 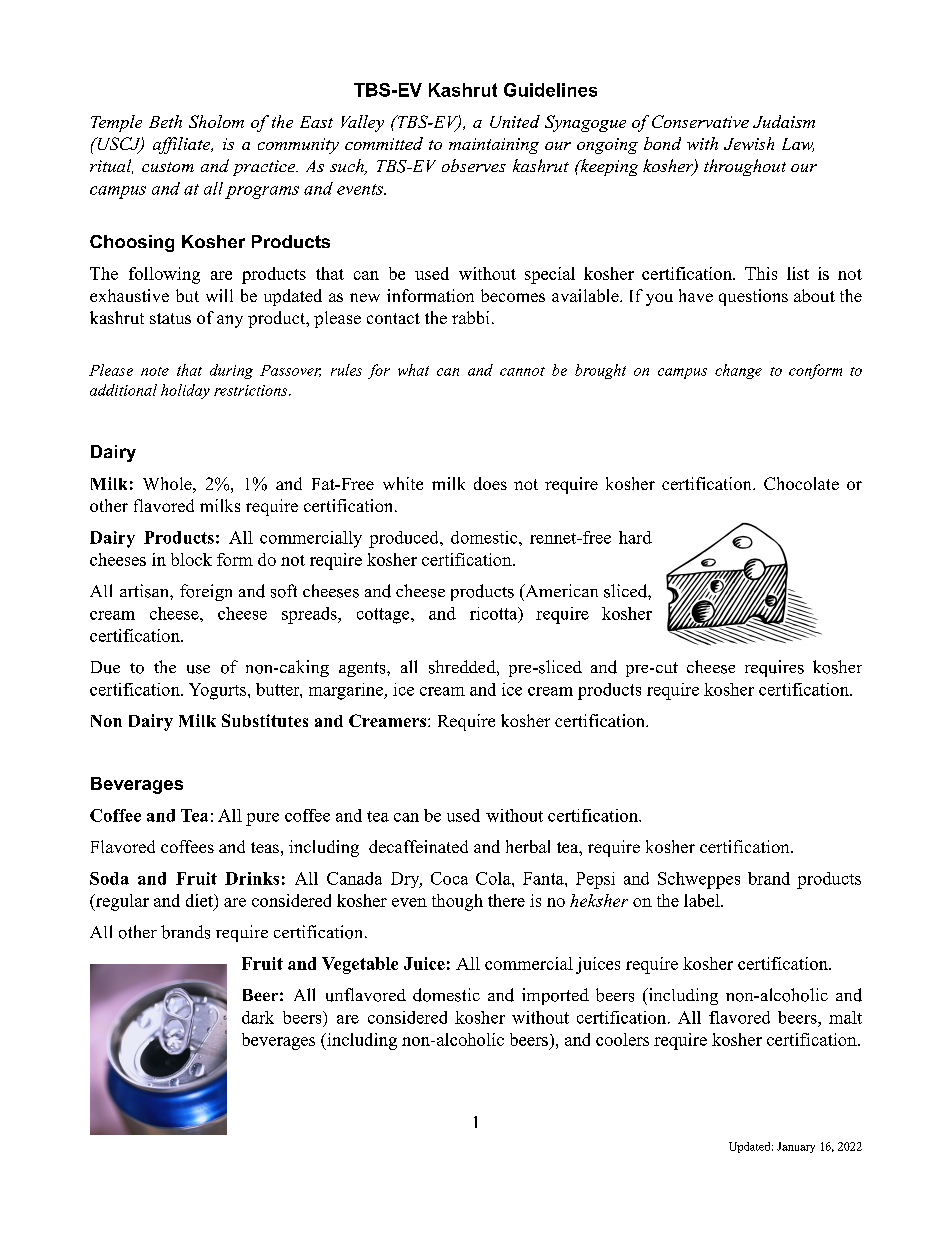 I want to click on Sholom, so click(x=216, y=121).
